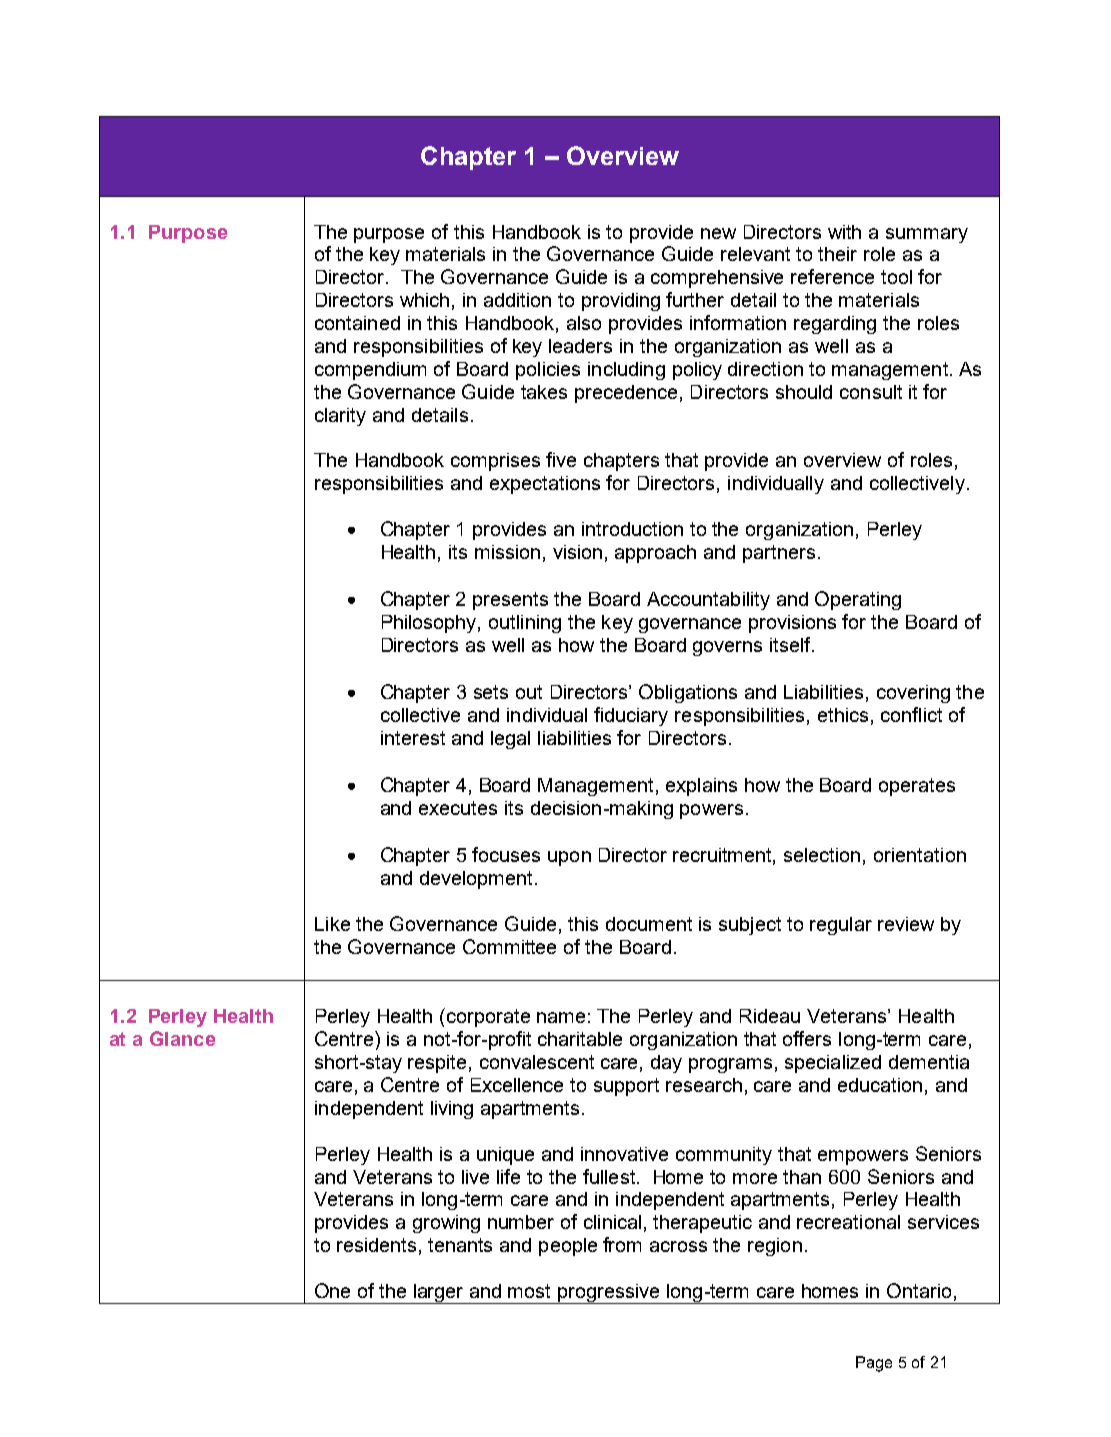  I want to click on interest, so click(413, 738).
